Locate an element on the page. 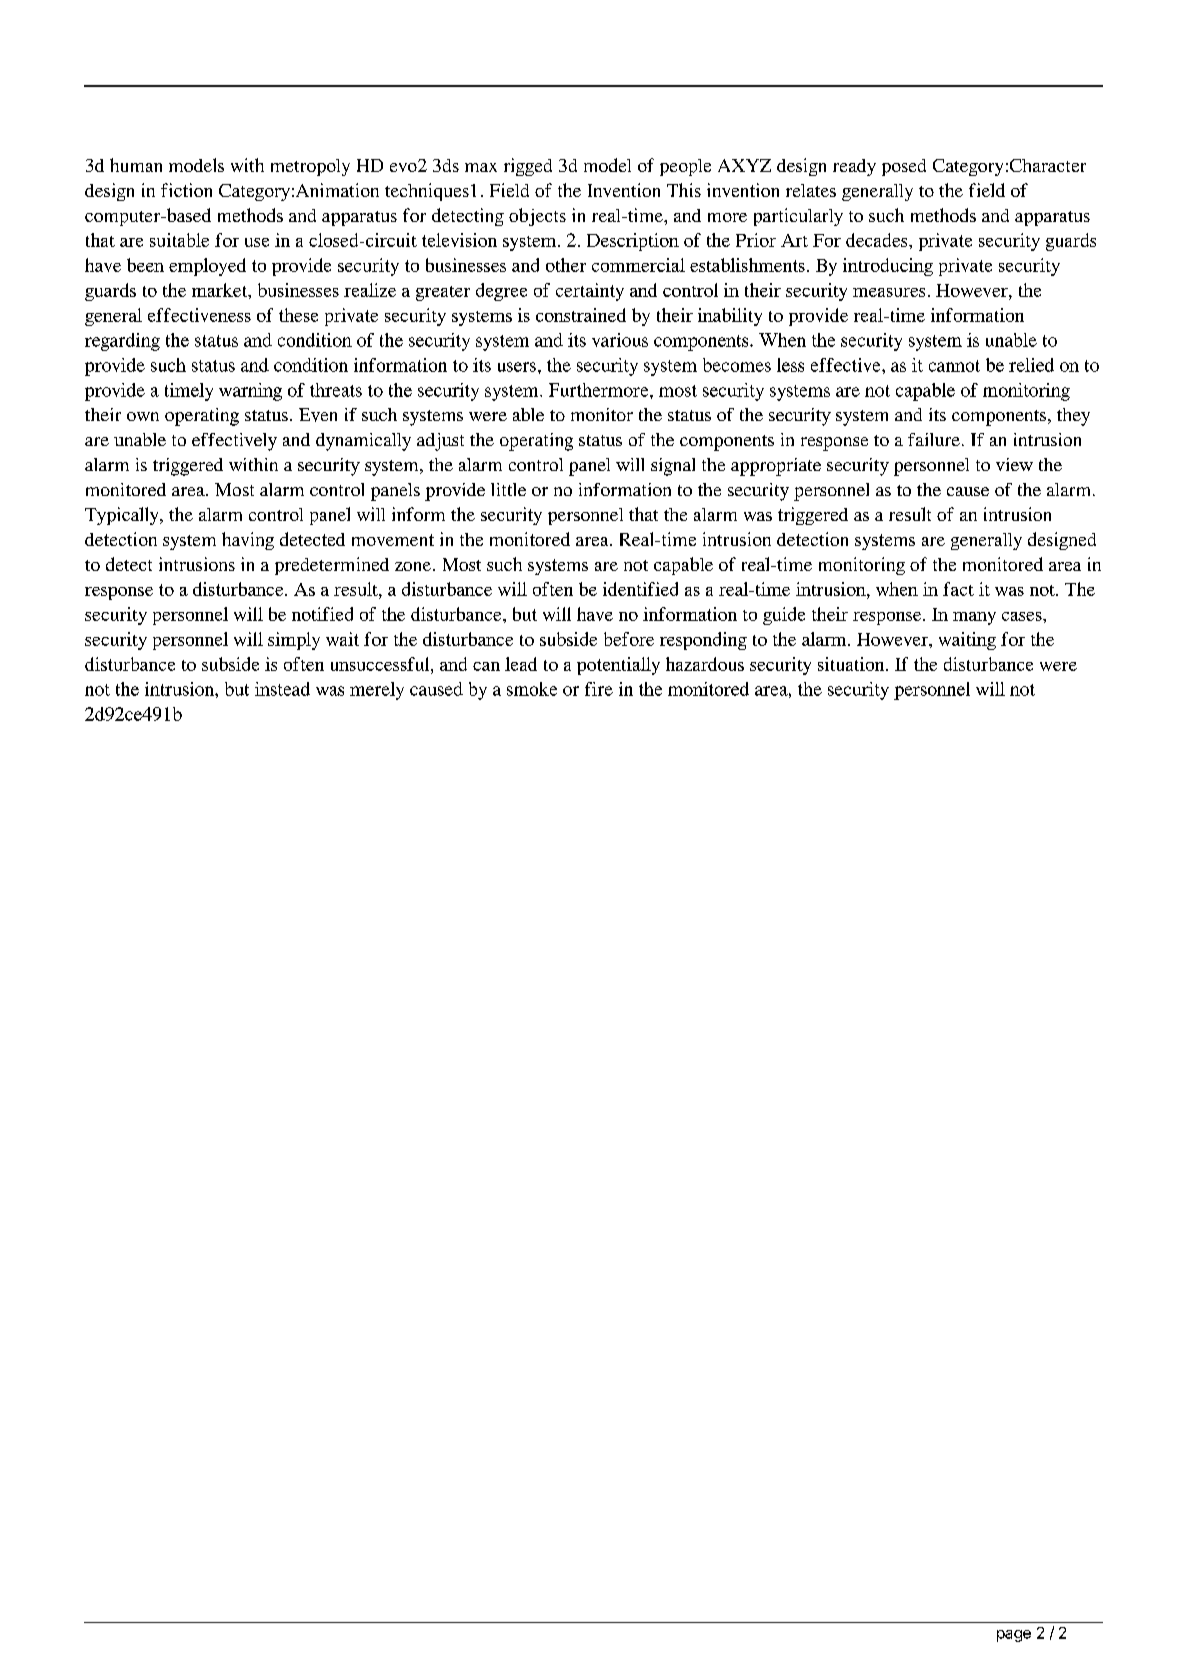 The width and height of the page is (1187, 1679). page is located at coordinates (1014, 1636).
